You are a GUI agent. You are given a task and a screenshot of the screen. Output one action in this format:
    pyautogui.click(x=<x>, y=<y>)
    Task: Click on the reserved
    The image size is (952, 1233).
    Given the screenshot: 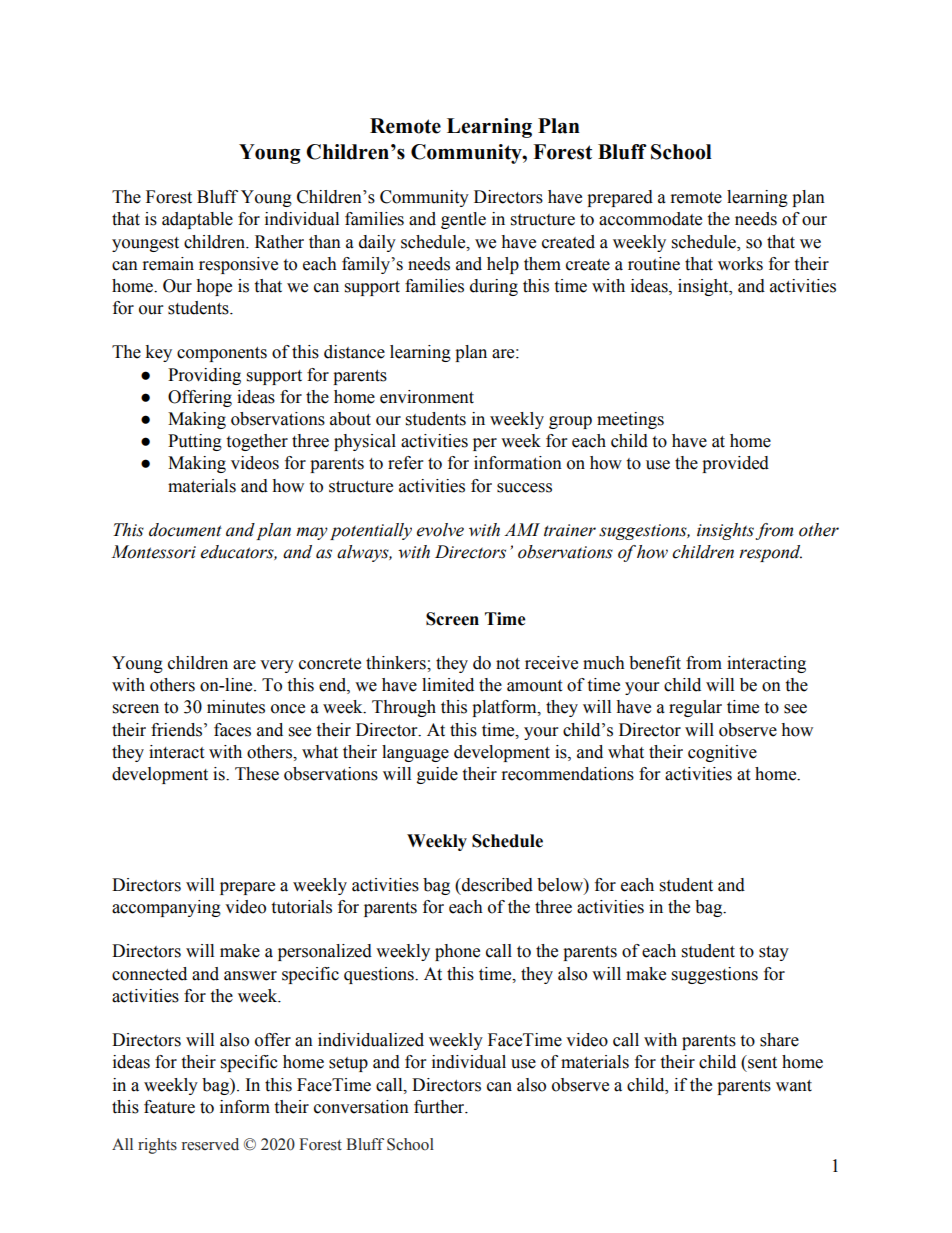 What is the action you would take?
    pyautogui.click(x=210, y=1144)
